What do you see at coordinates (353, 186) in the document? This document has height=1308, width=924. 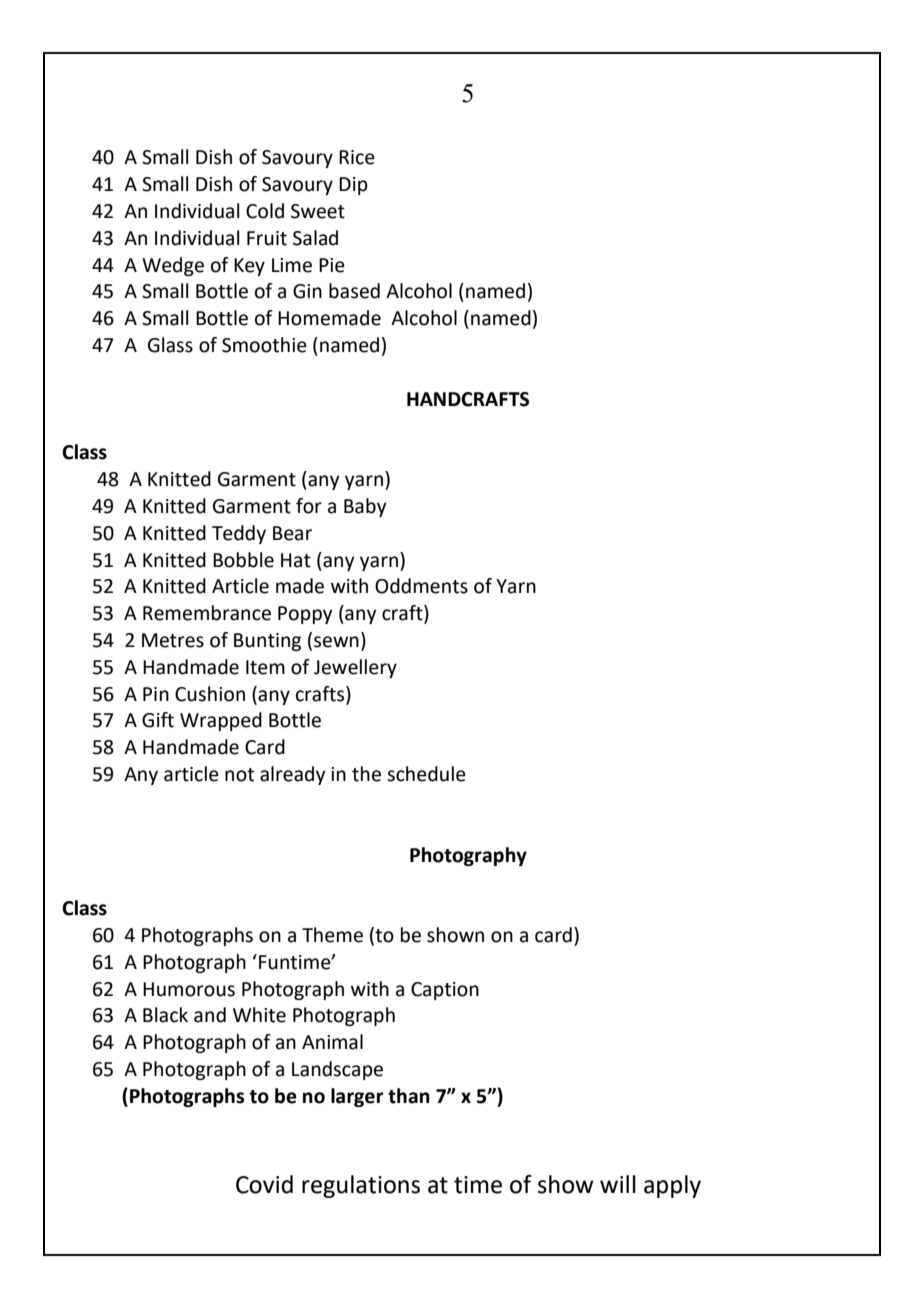 I see `Dip` at bounding box center [353, 186].
